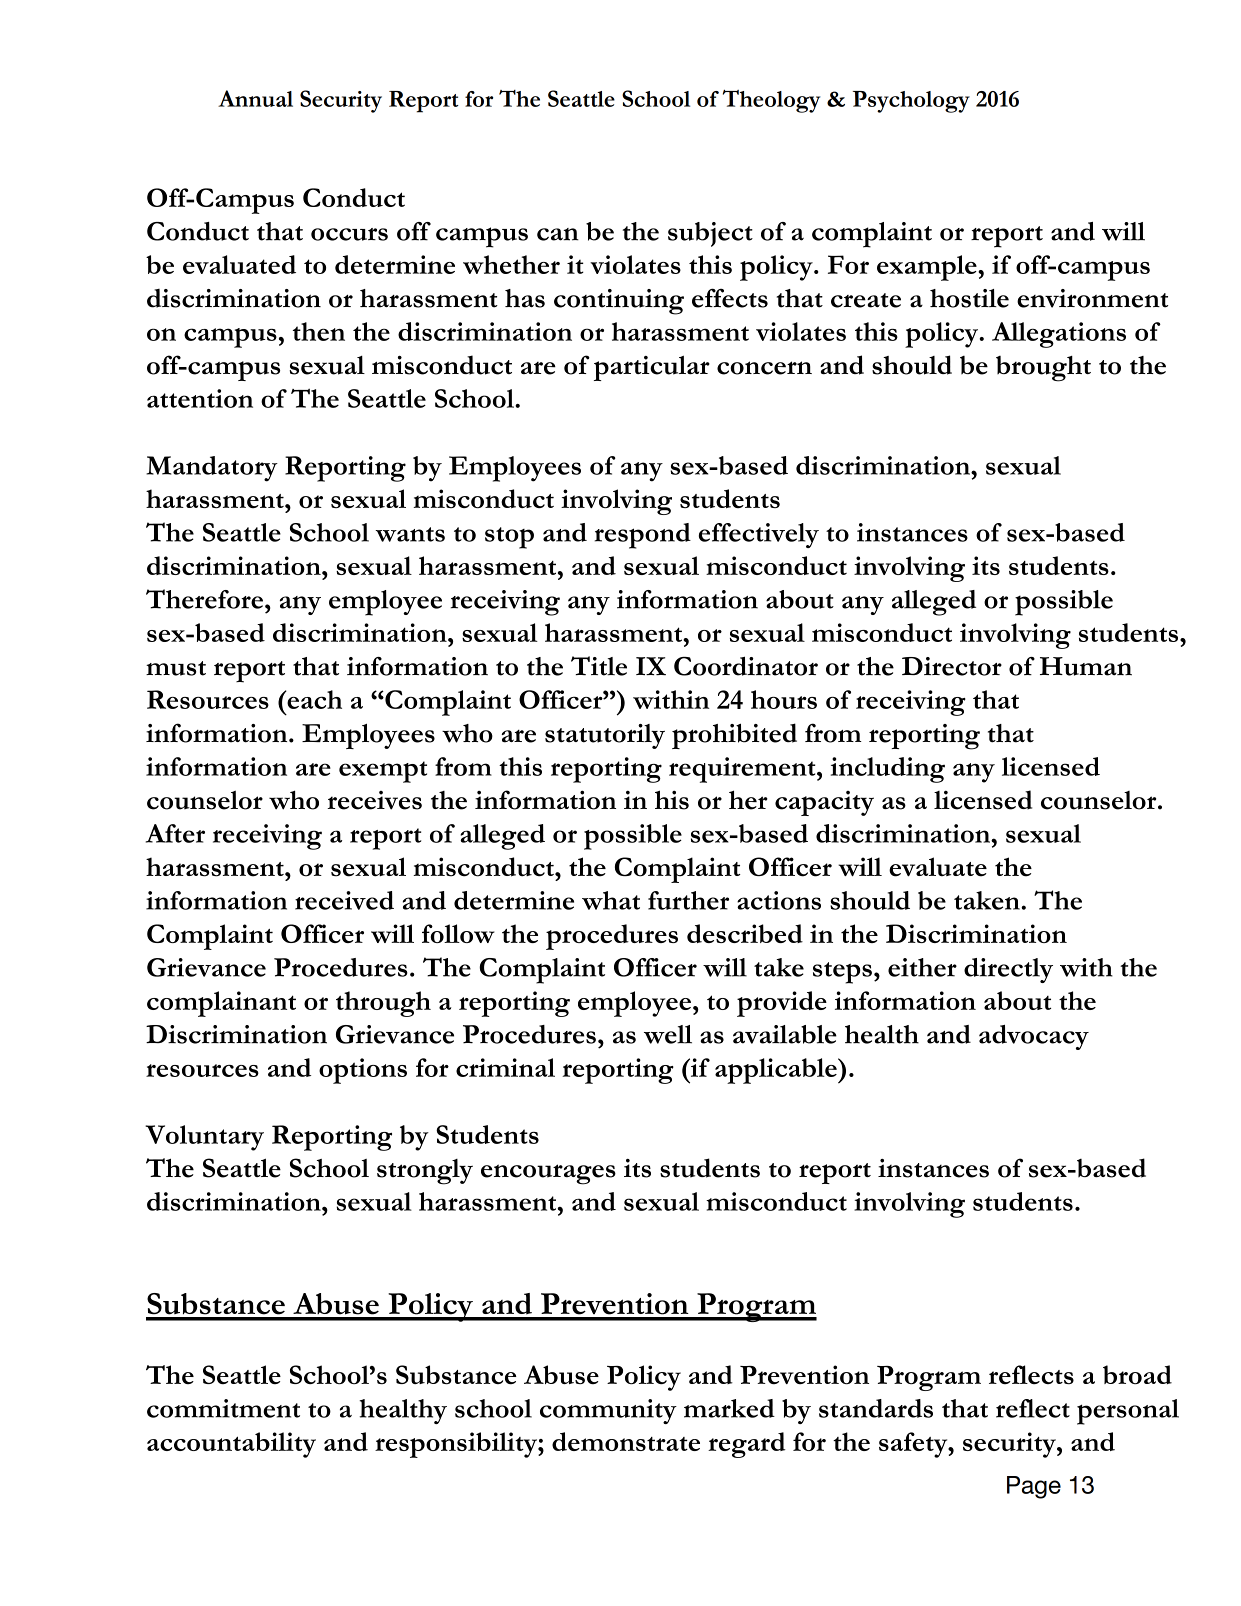 The width and height of the screenshot is (1241, 1606). What do you see at coordinates (204, 599) in the screenshot?
I see `Therefore` at bounding box center [204, 599].
